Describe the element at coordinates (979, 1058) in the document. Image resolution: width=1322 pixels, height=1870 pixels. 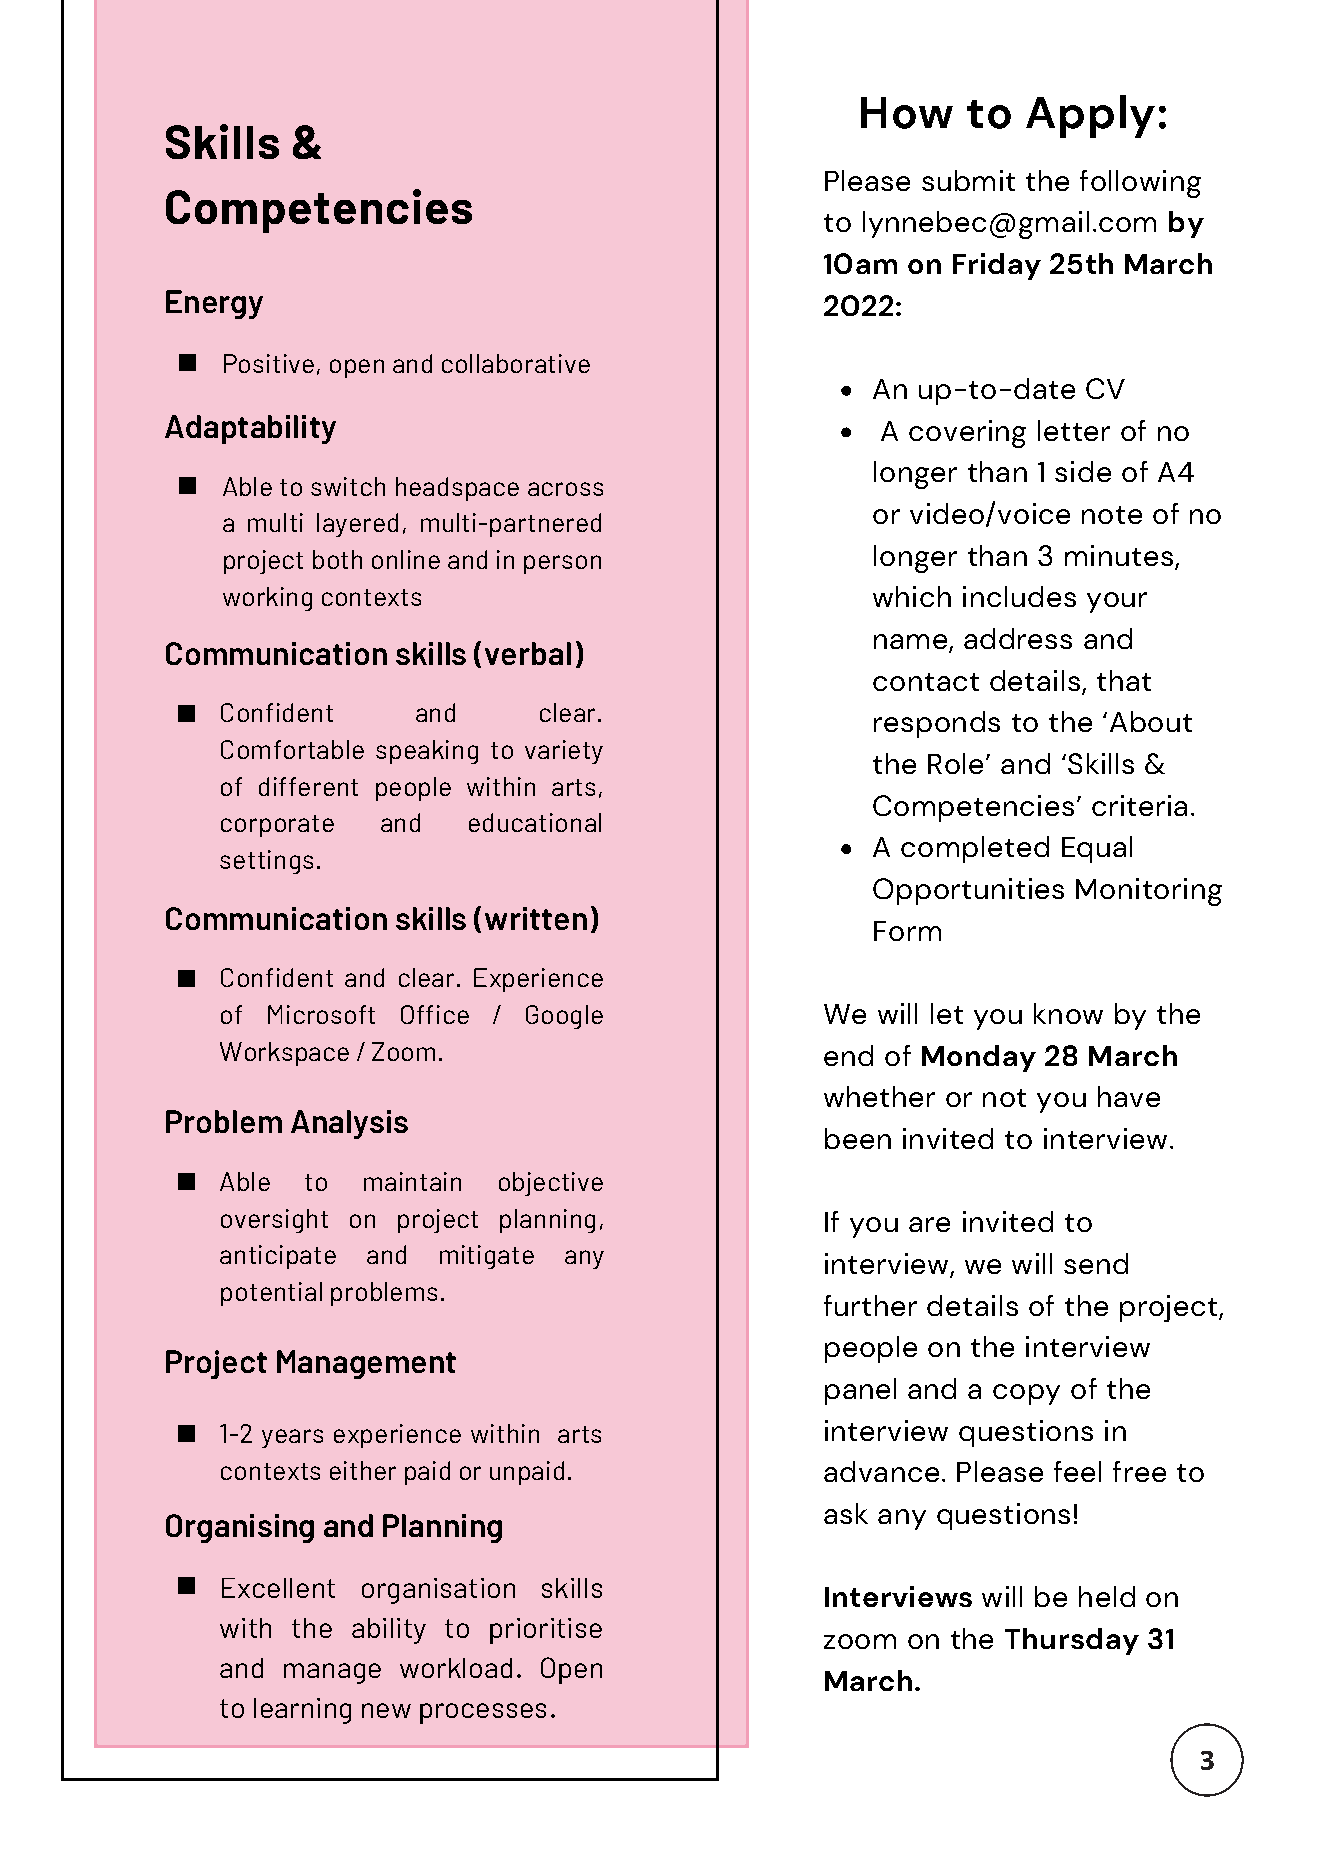
I see `Monday` at that location.
